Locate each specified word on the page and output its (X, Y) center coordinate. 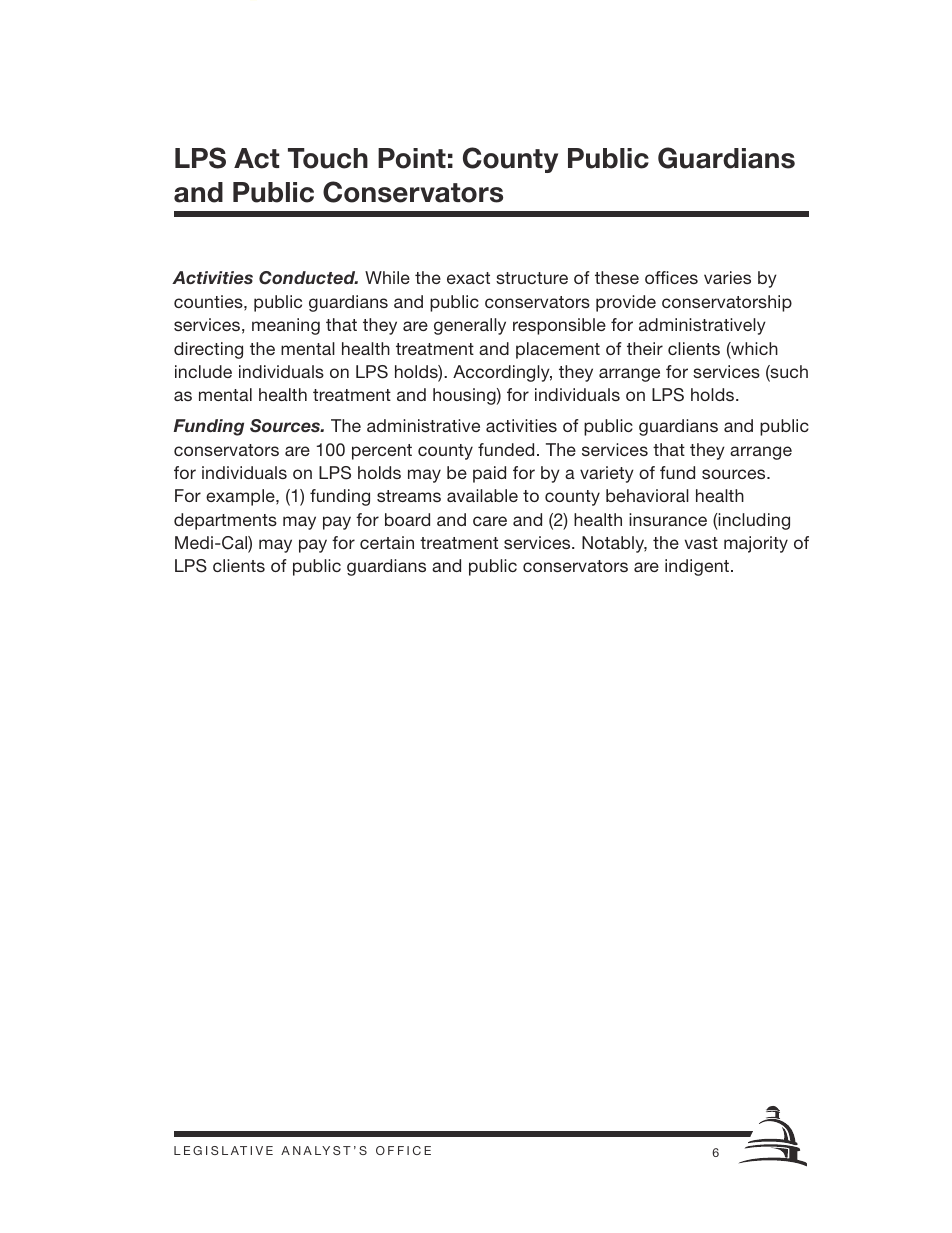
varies (727, 277)
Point (412, 158)
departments (225, 521)
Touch (328, 158)
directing (208, 350)
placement (558, 350)
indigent (697, 567)
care (490, 521)
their (645, 348)
